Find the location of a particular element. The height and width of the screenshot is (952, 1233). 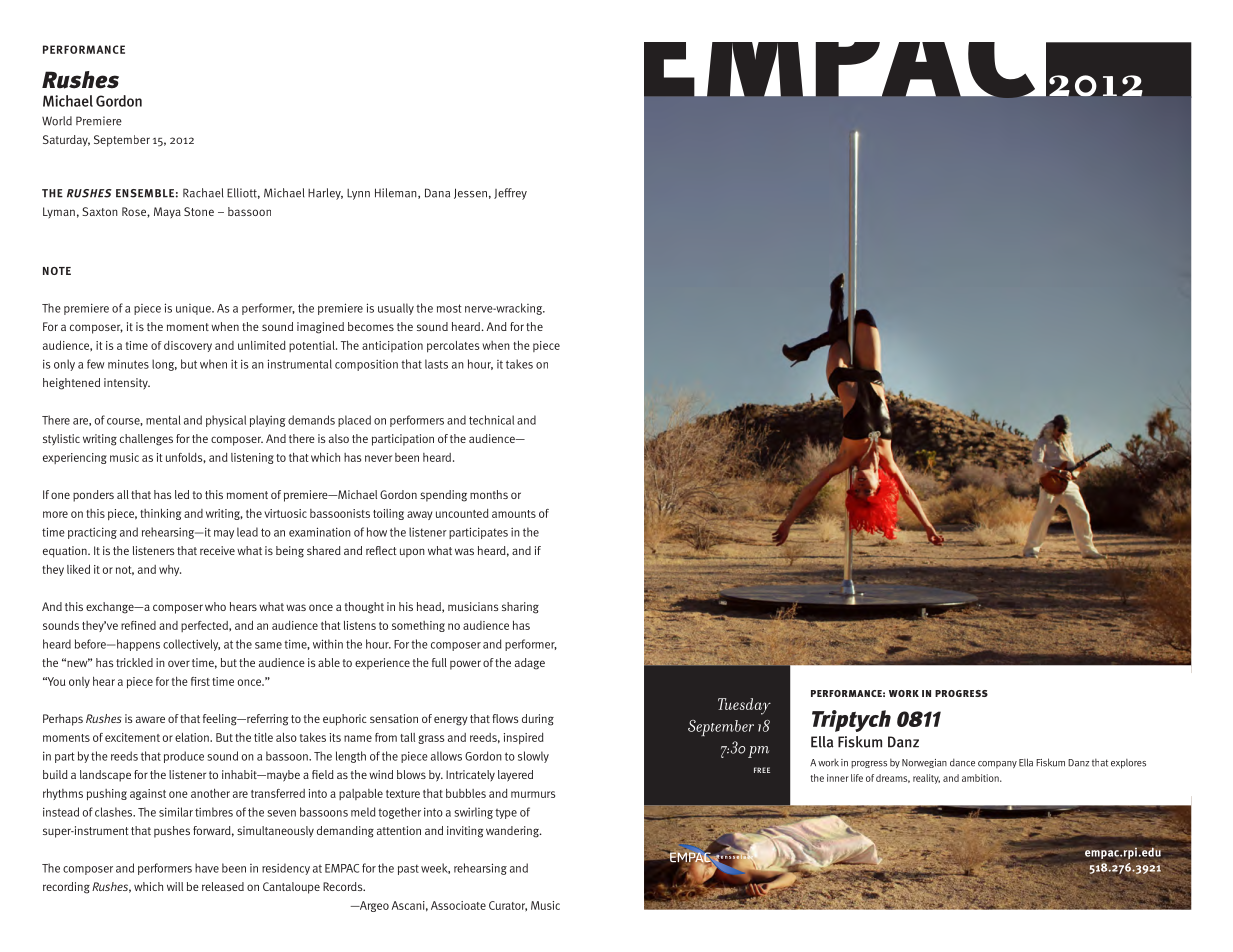

Dana is located at coordinates (437, 193).
